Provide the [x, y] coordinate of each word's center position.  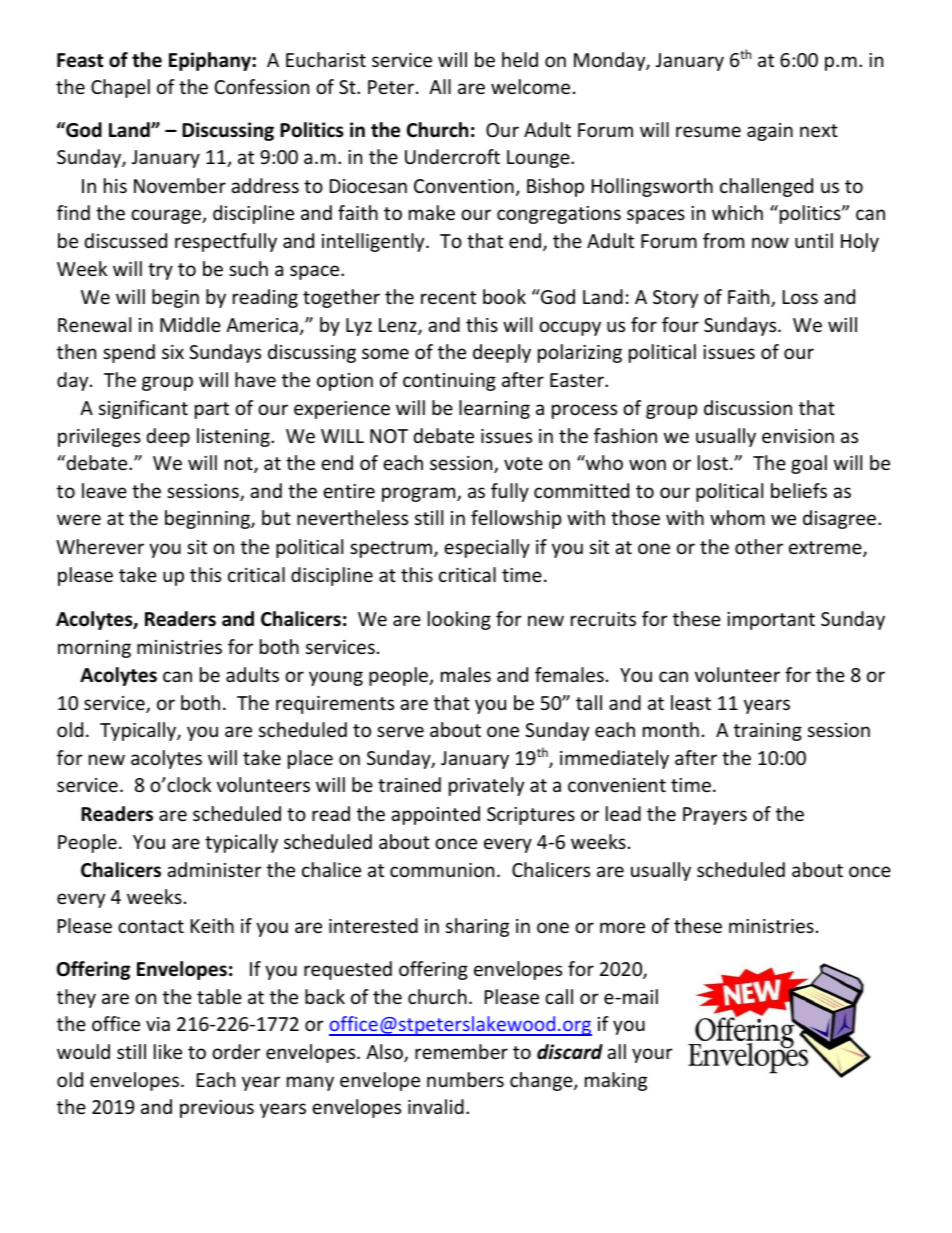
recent [448, 297]
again [770, 132]
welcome [530, 86]
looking [459, 620]
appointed [435, 815]
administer [214, 869]
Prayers [715, 816]
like [168, 1051]
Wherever [100, 546]
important [771, 621]
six [173, 352]
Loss [800, 297]
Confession [262, 86]
